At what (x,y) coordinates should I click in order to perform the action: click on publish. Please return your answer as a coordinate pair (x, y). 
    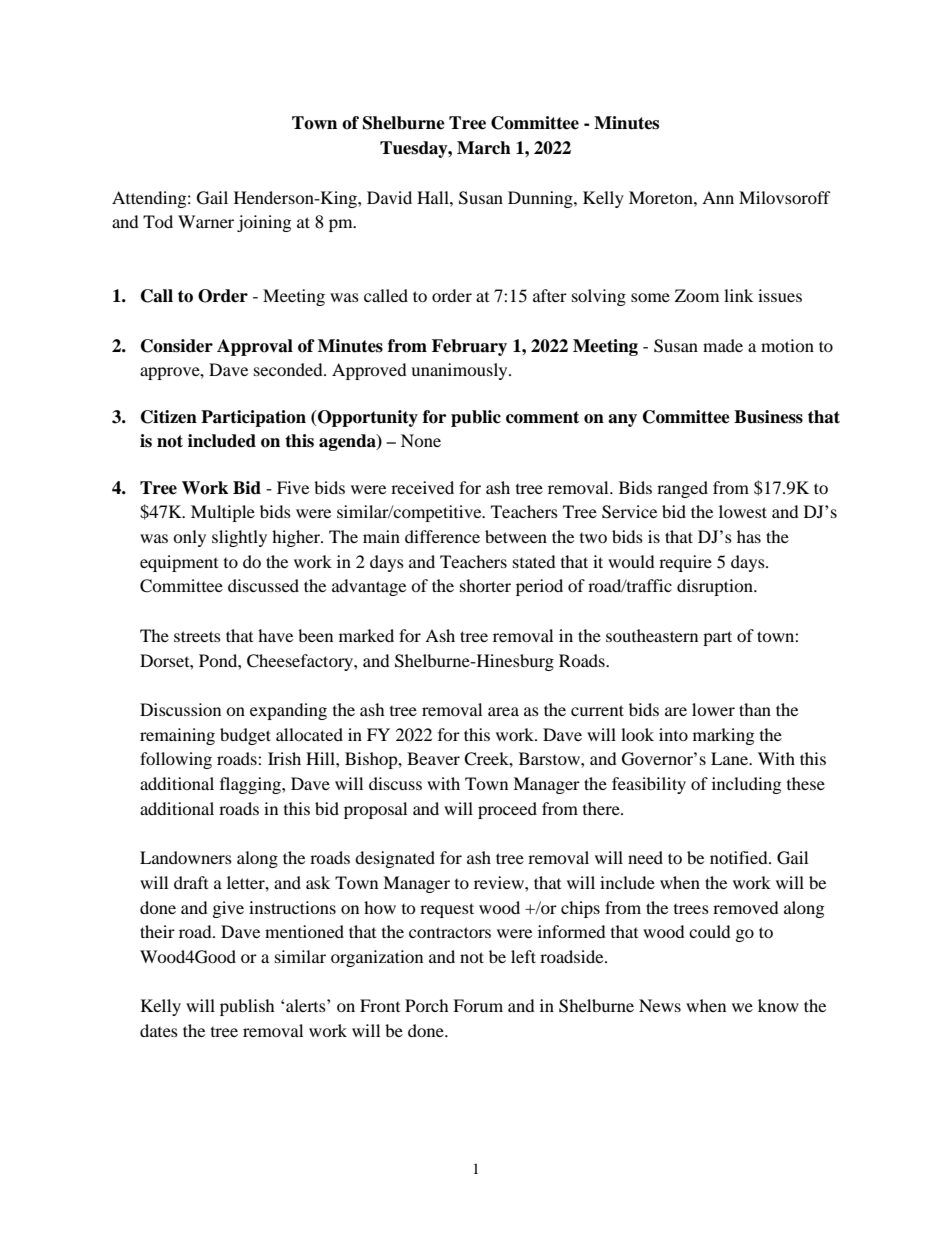
    Looking at the image, I should click on (247, 1007).
